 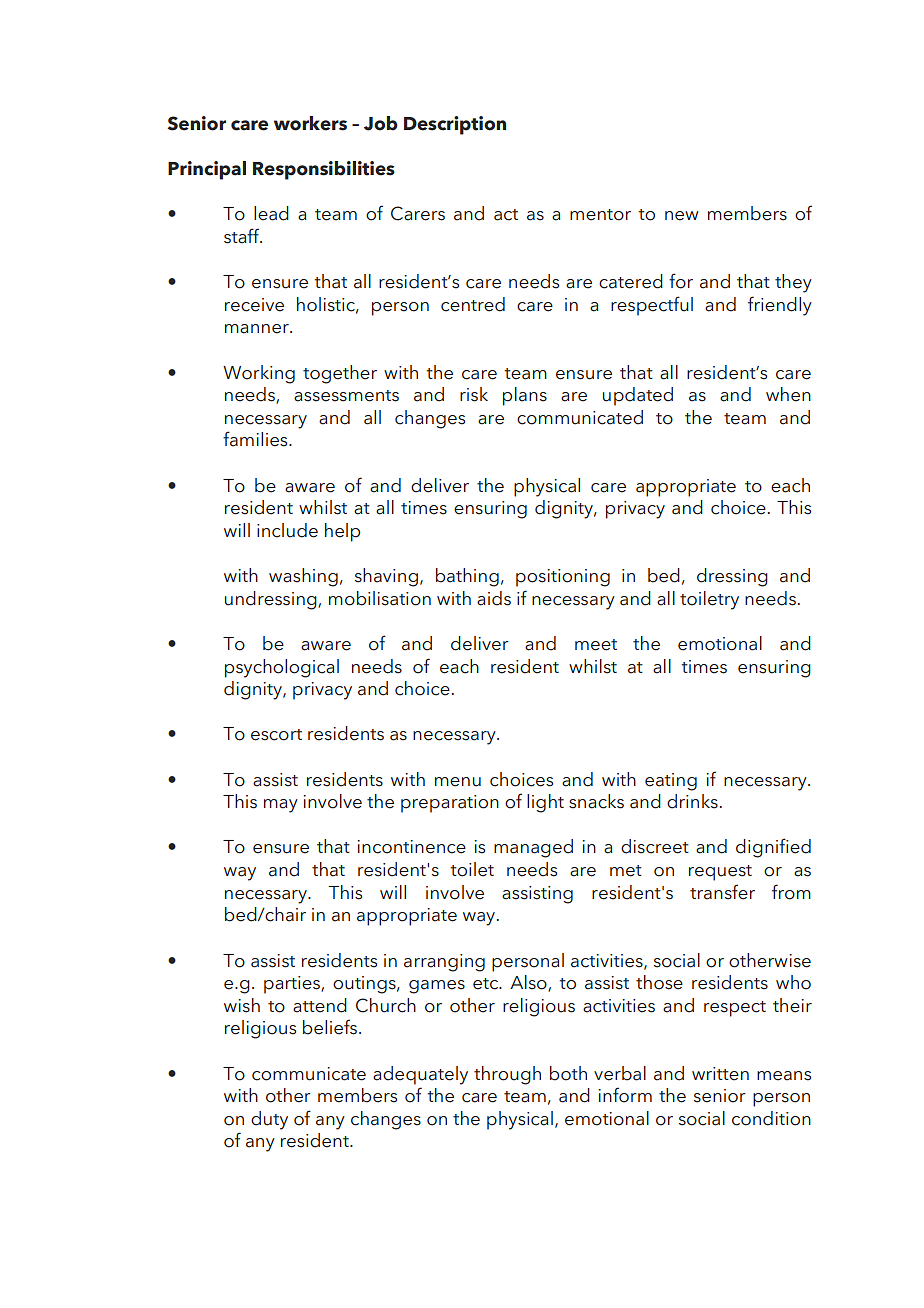 What do you see at coordinates (269, 1120) in the screenshot?
I see `duty` at bounding box center [269, 1120].
